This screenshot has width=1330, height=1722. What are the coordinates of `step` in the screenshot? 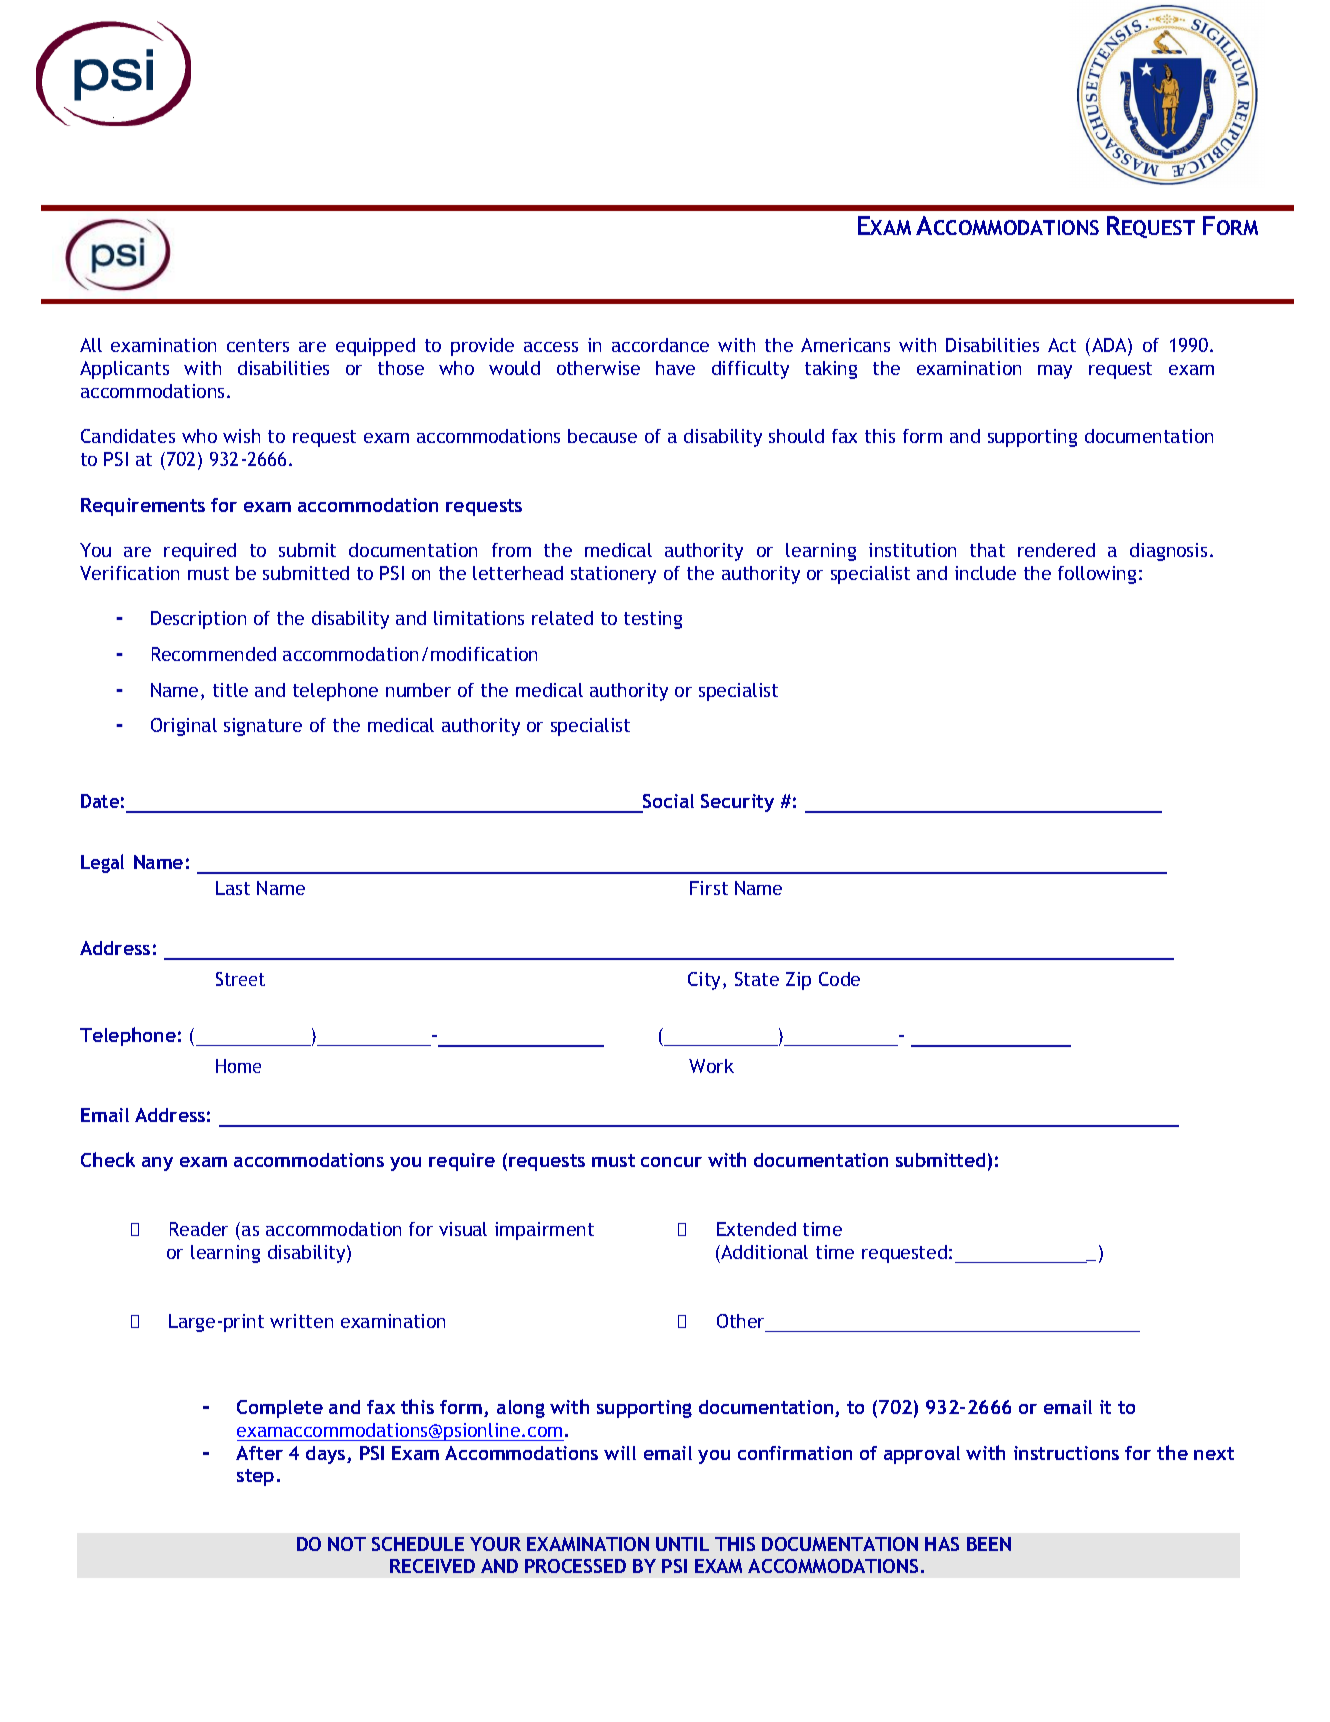 It's located at (255, 1477).
